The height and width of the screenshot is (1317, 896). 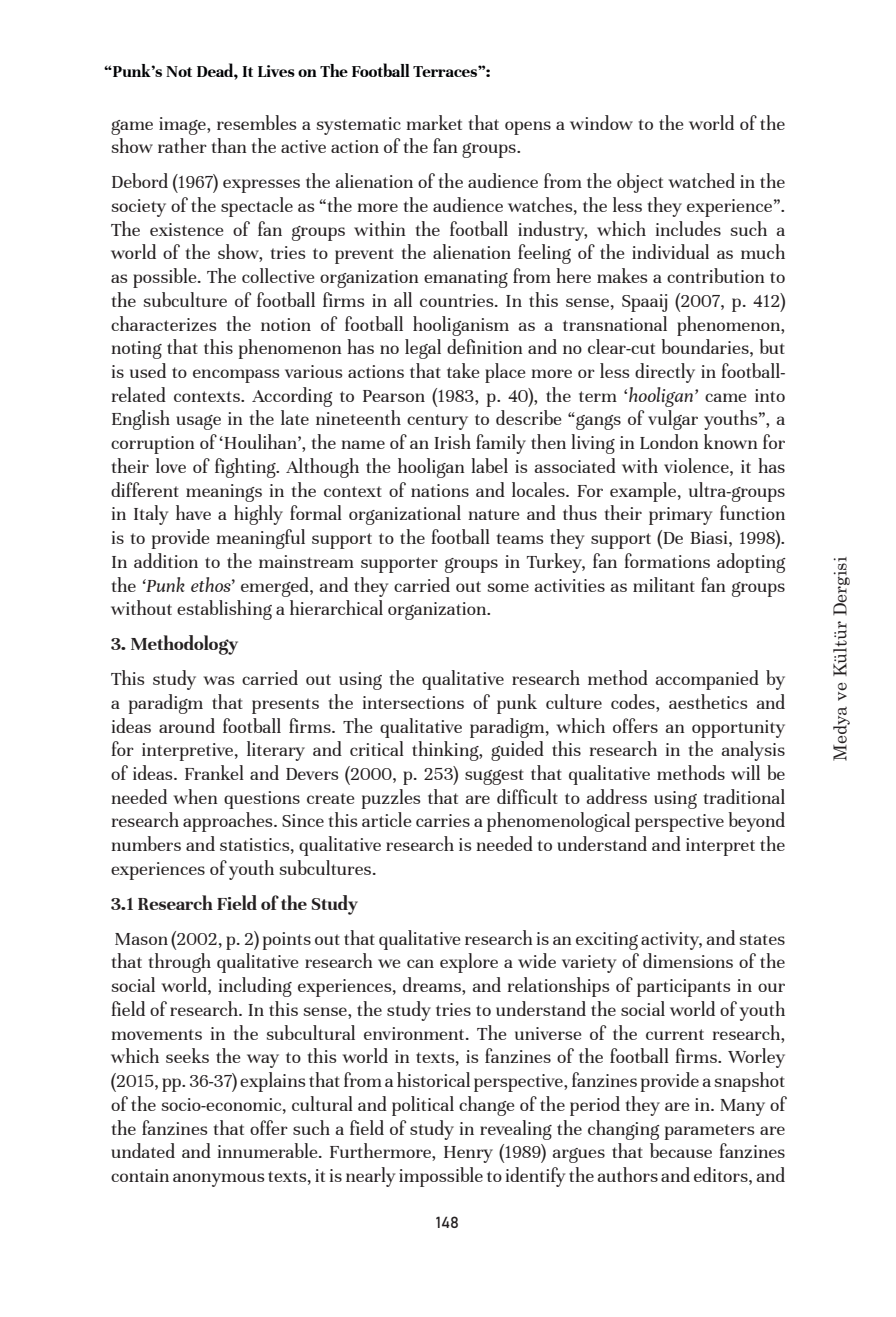 What do you see at coordinates (434, 122) in the screenshot?
I see `market` at bounding box center [434, 122].
